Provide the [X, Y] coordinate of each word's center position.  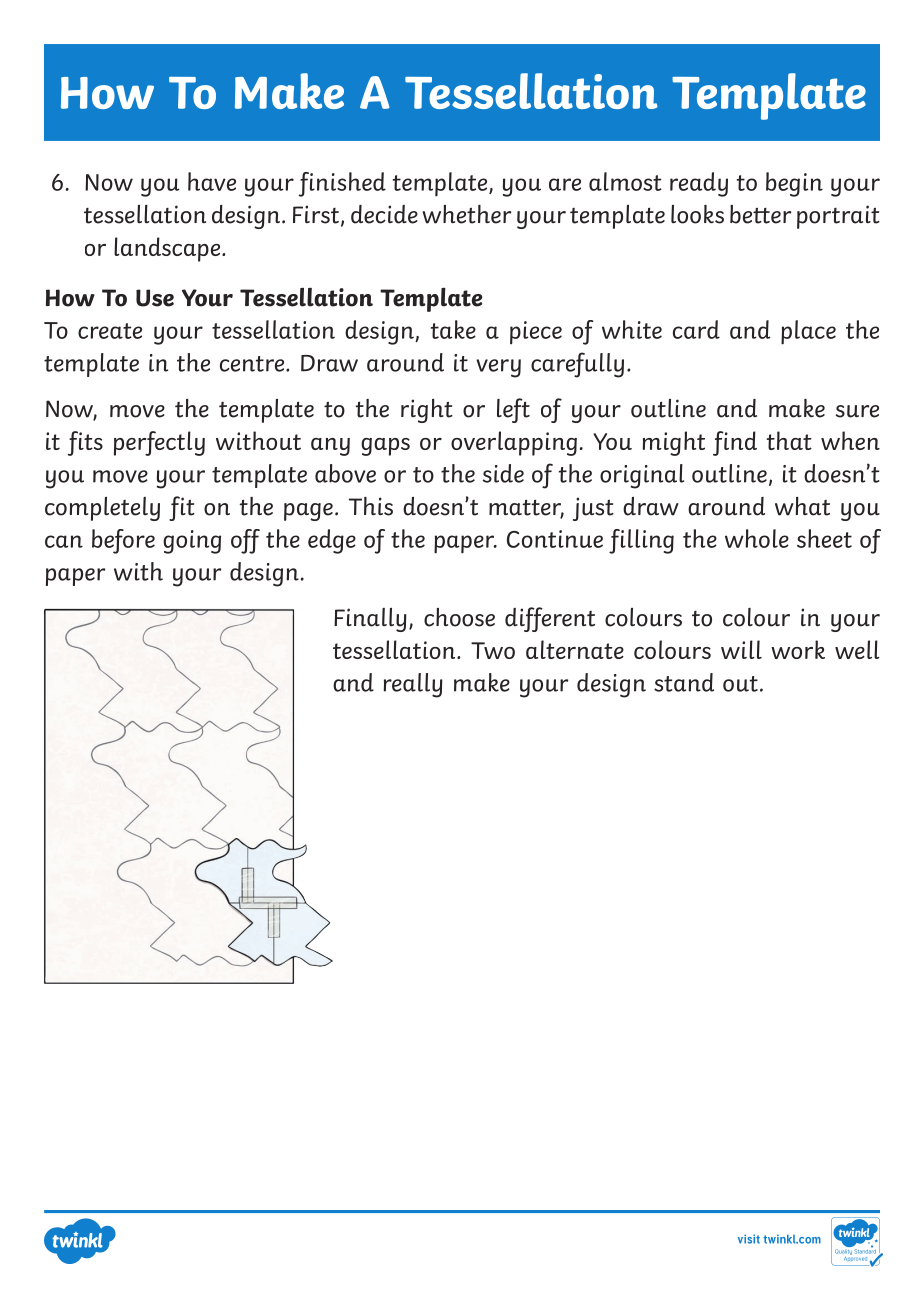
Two [493, 650]
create [110, 331]
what [802, 506]
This [371, 506]
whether [467, 214]
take [453, 329]
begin [794, 184]
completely [102, 509]
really [413, 685]
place [808, 332]
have [212, 181]
